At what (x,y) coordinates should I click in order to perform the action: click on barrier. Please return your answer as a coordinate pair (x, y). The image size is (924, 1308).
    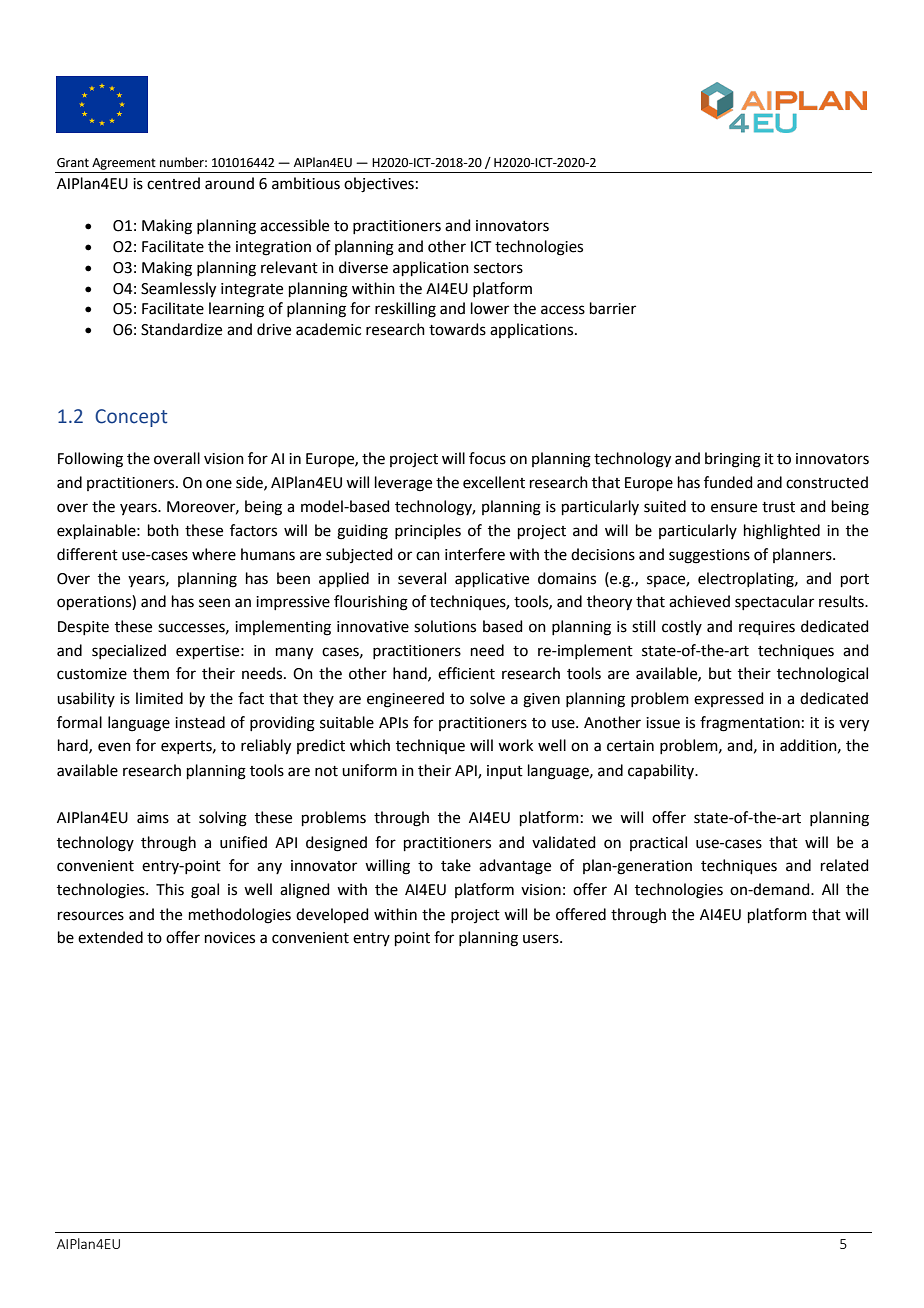
    Looking at the image, I should click on (613, 308).
